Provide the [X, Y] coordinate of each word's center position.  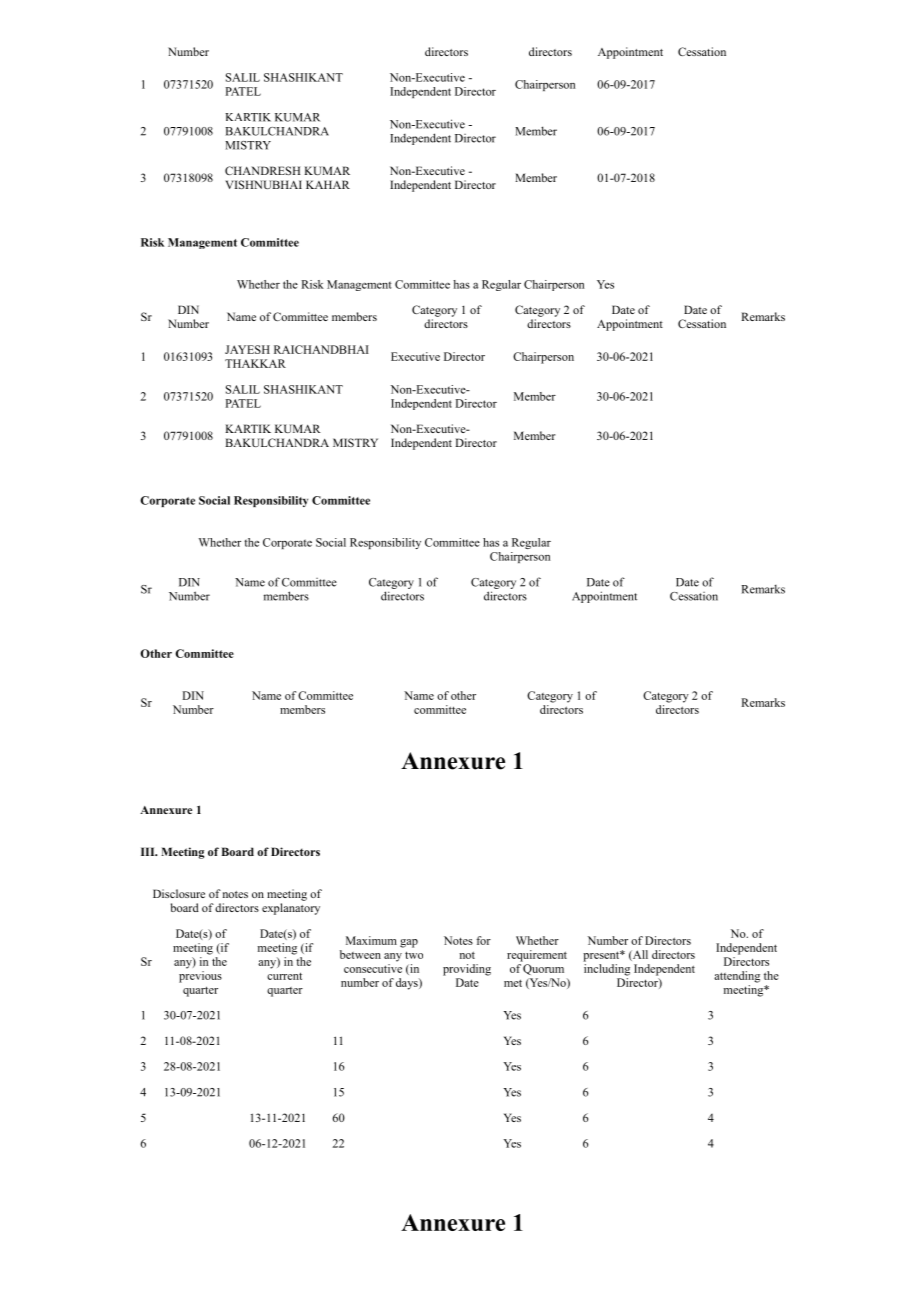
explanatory [291, 909]
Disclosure [179, 893]
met [513, 983]
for [483, 940]
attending [737, 977]
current [284, 976]
